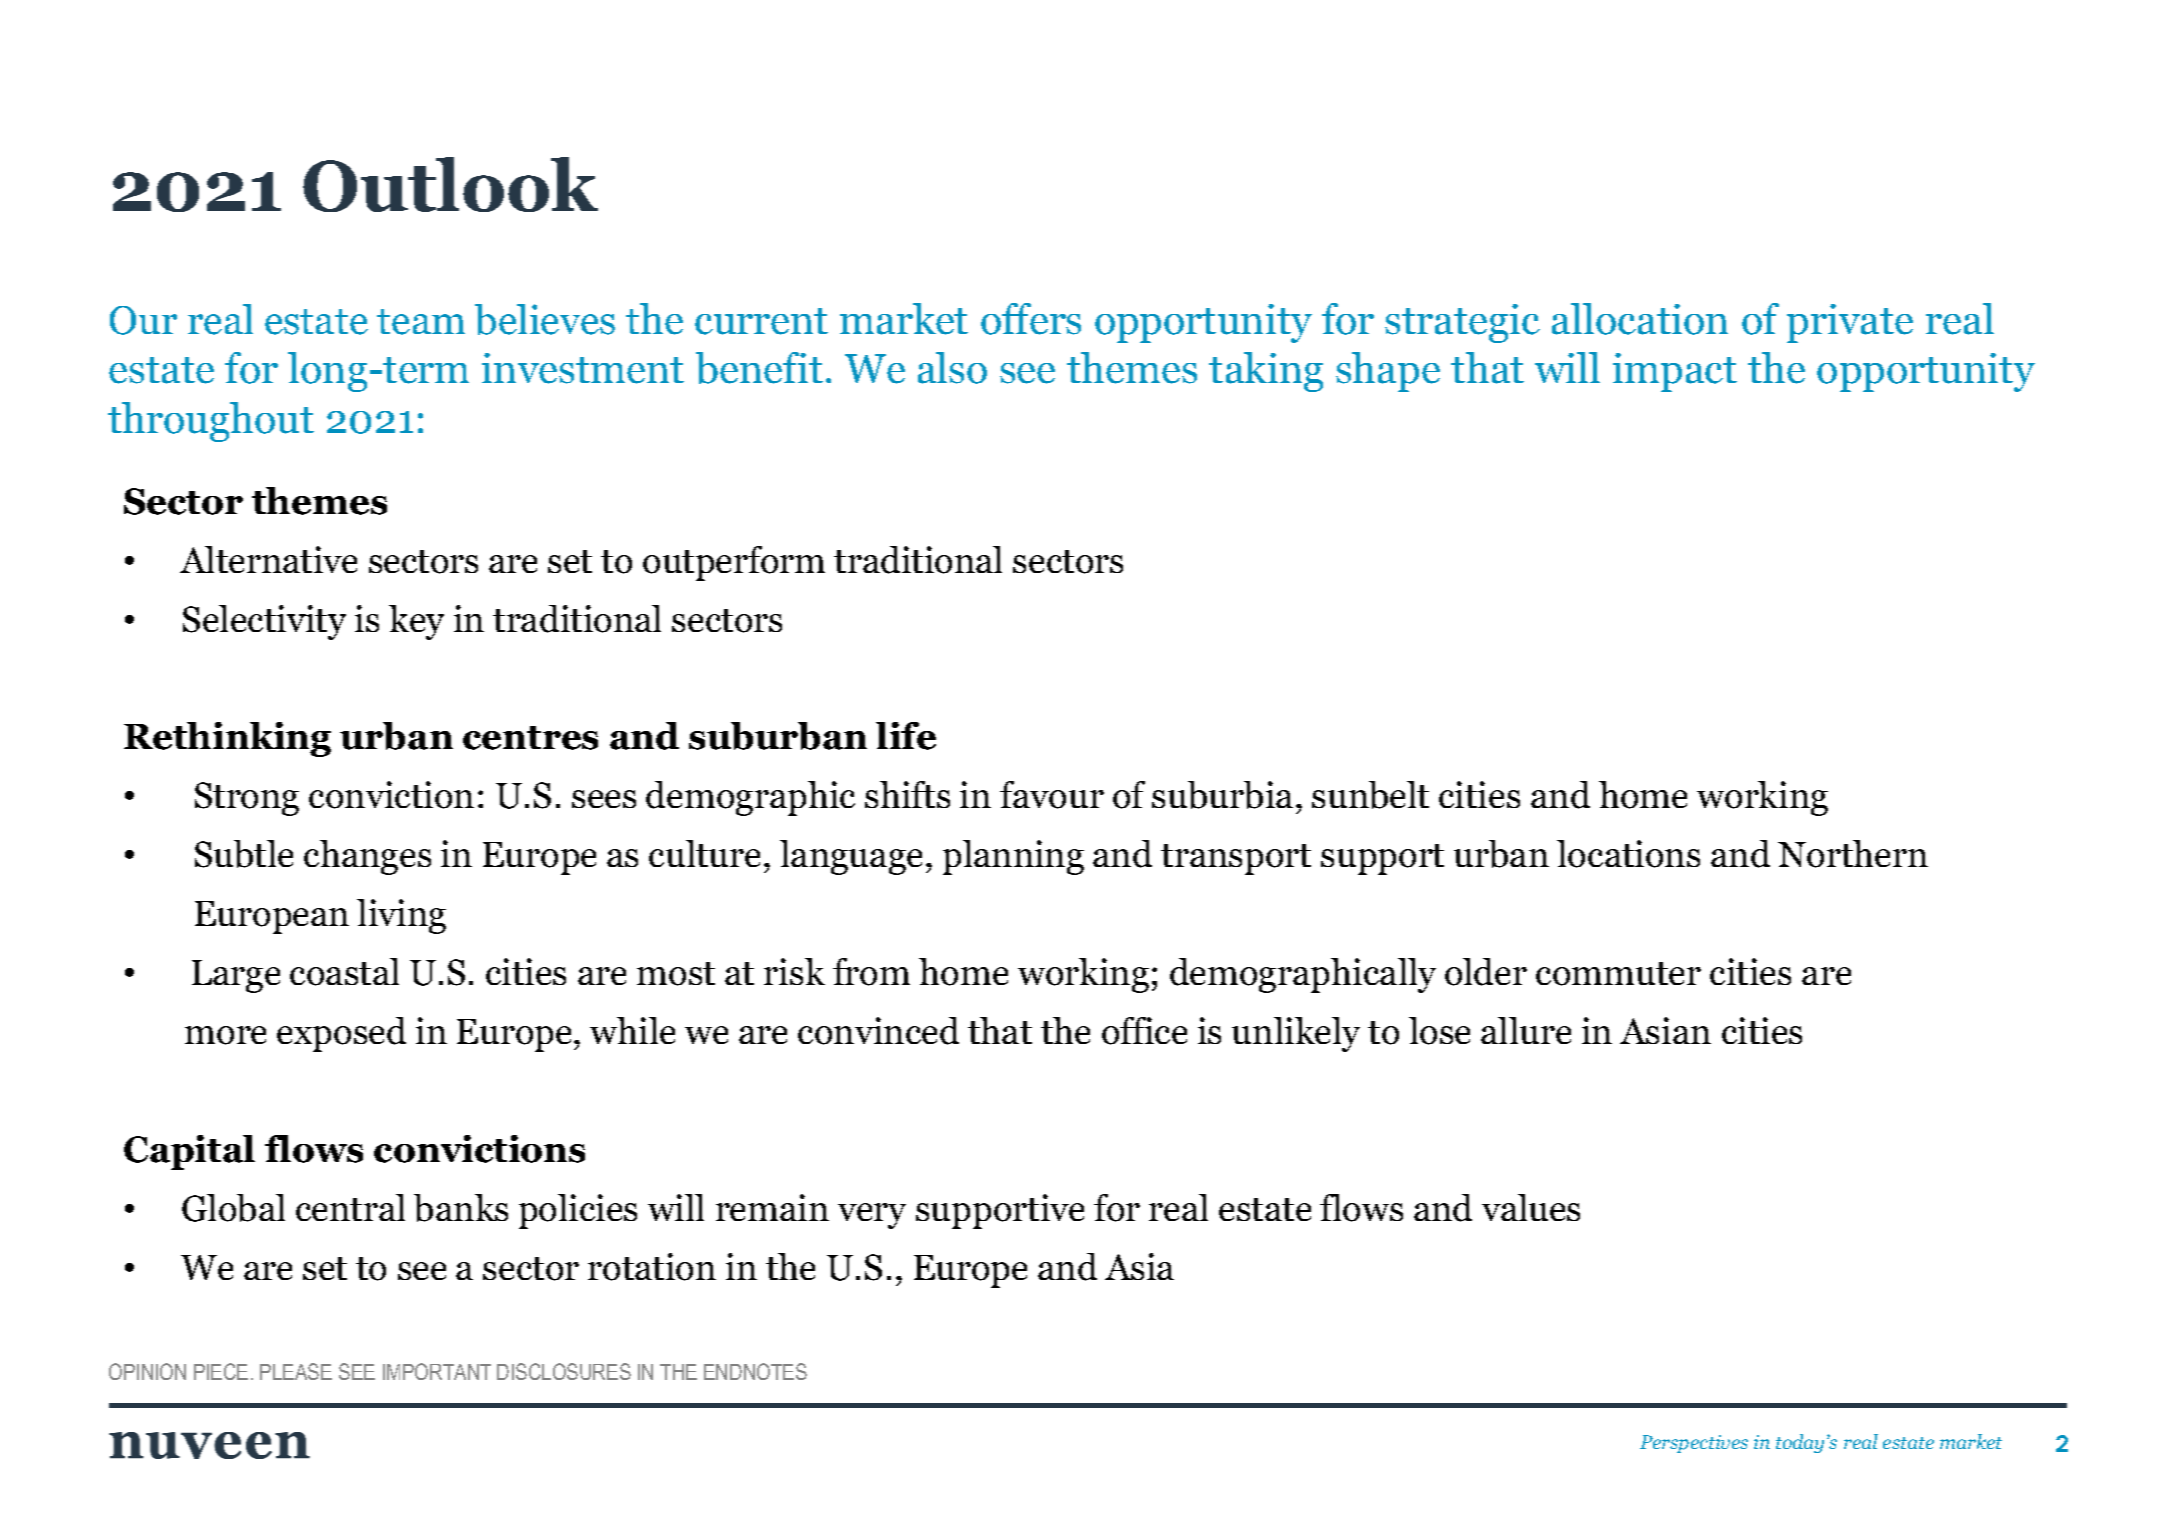 The image size is (2176, 1539). I want to click on exposed, so click(341, 1034).
